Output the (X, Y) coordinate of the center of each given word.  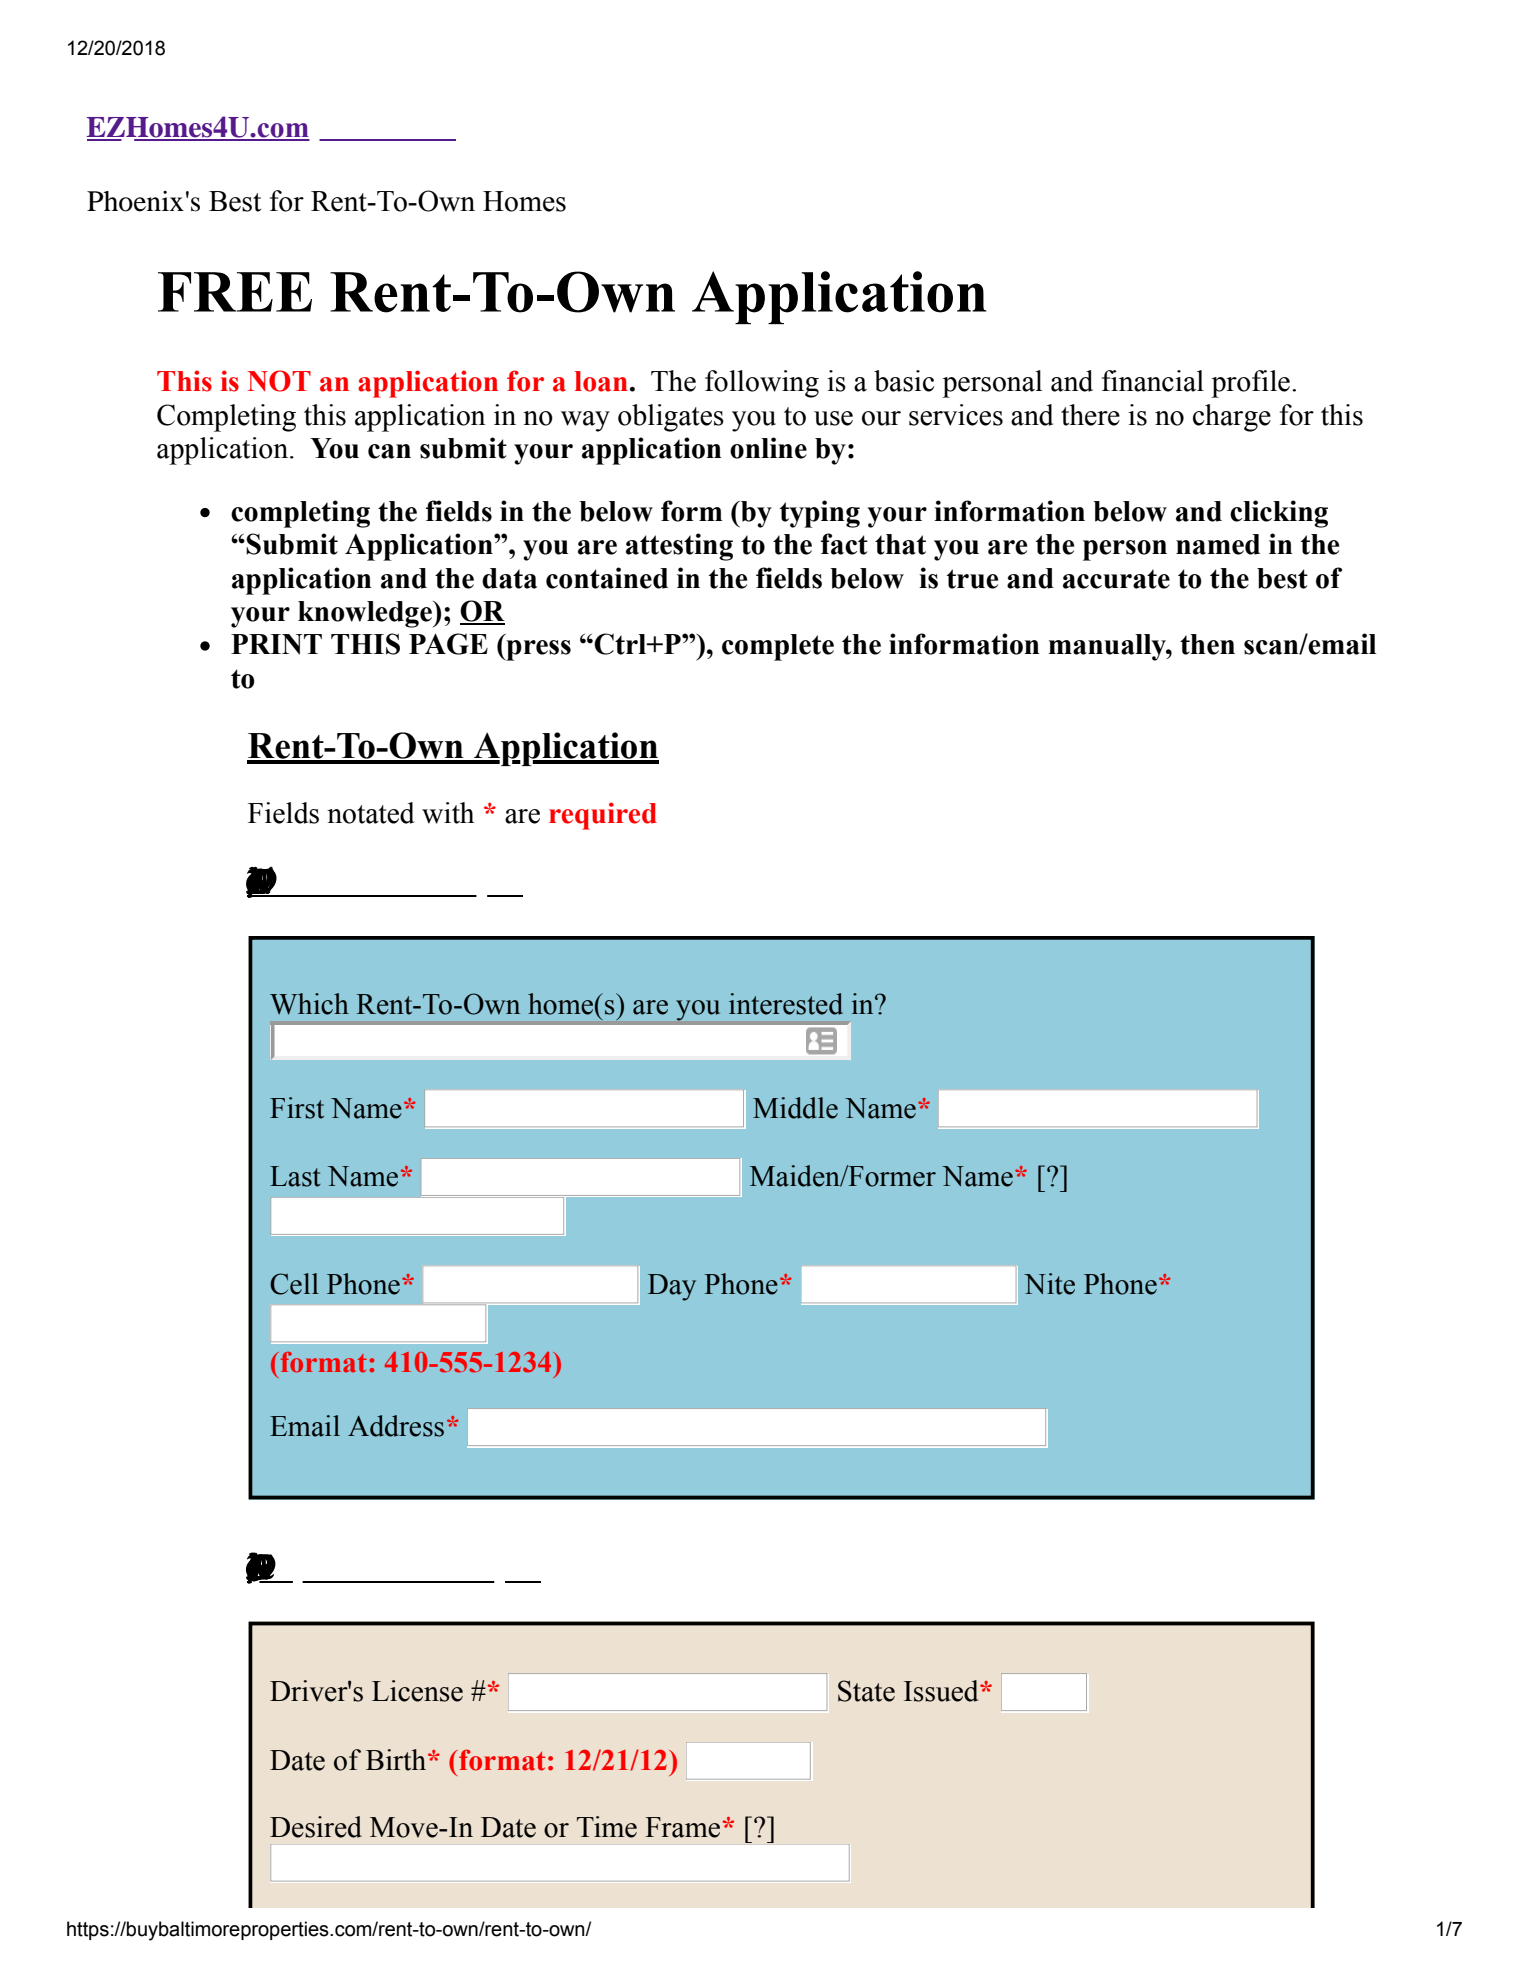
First (297, 1108)
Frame (682, 1827)
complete (778, 647)
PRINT (276, 644)
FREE (235, 292)
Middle (795, 1108)
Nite (1049, 1284)
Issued (942, 1691)
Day (672, 1287)
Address (396, 1426)
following (762, 384)
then (1207, 644)
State (866, 1691)
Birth (397, 1760)
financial (1153, 381)
